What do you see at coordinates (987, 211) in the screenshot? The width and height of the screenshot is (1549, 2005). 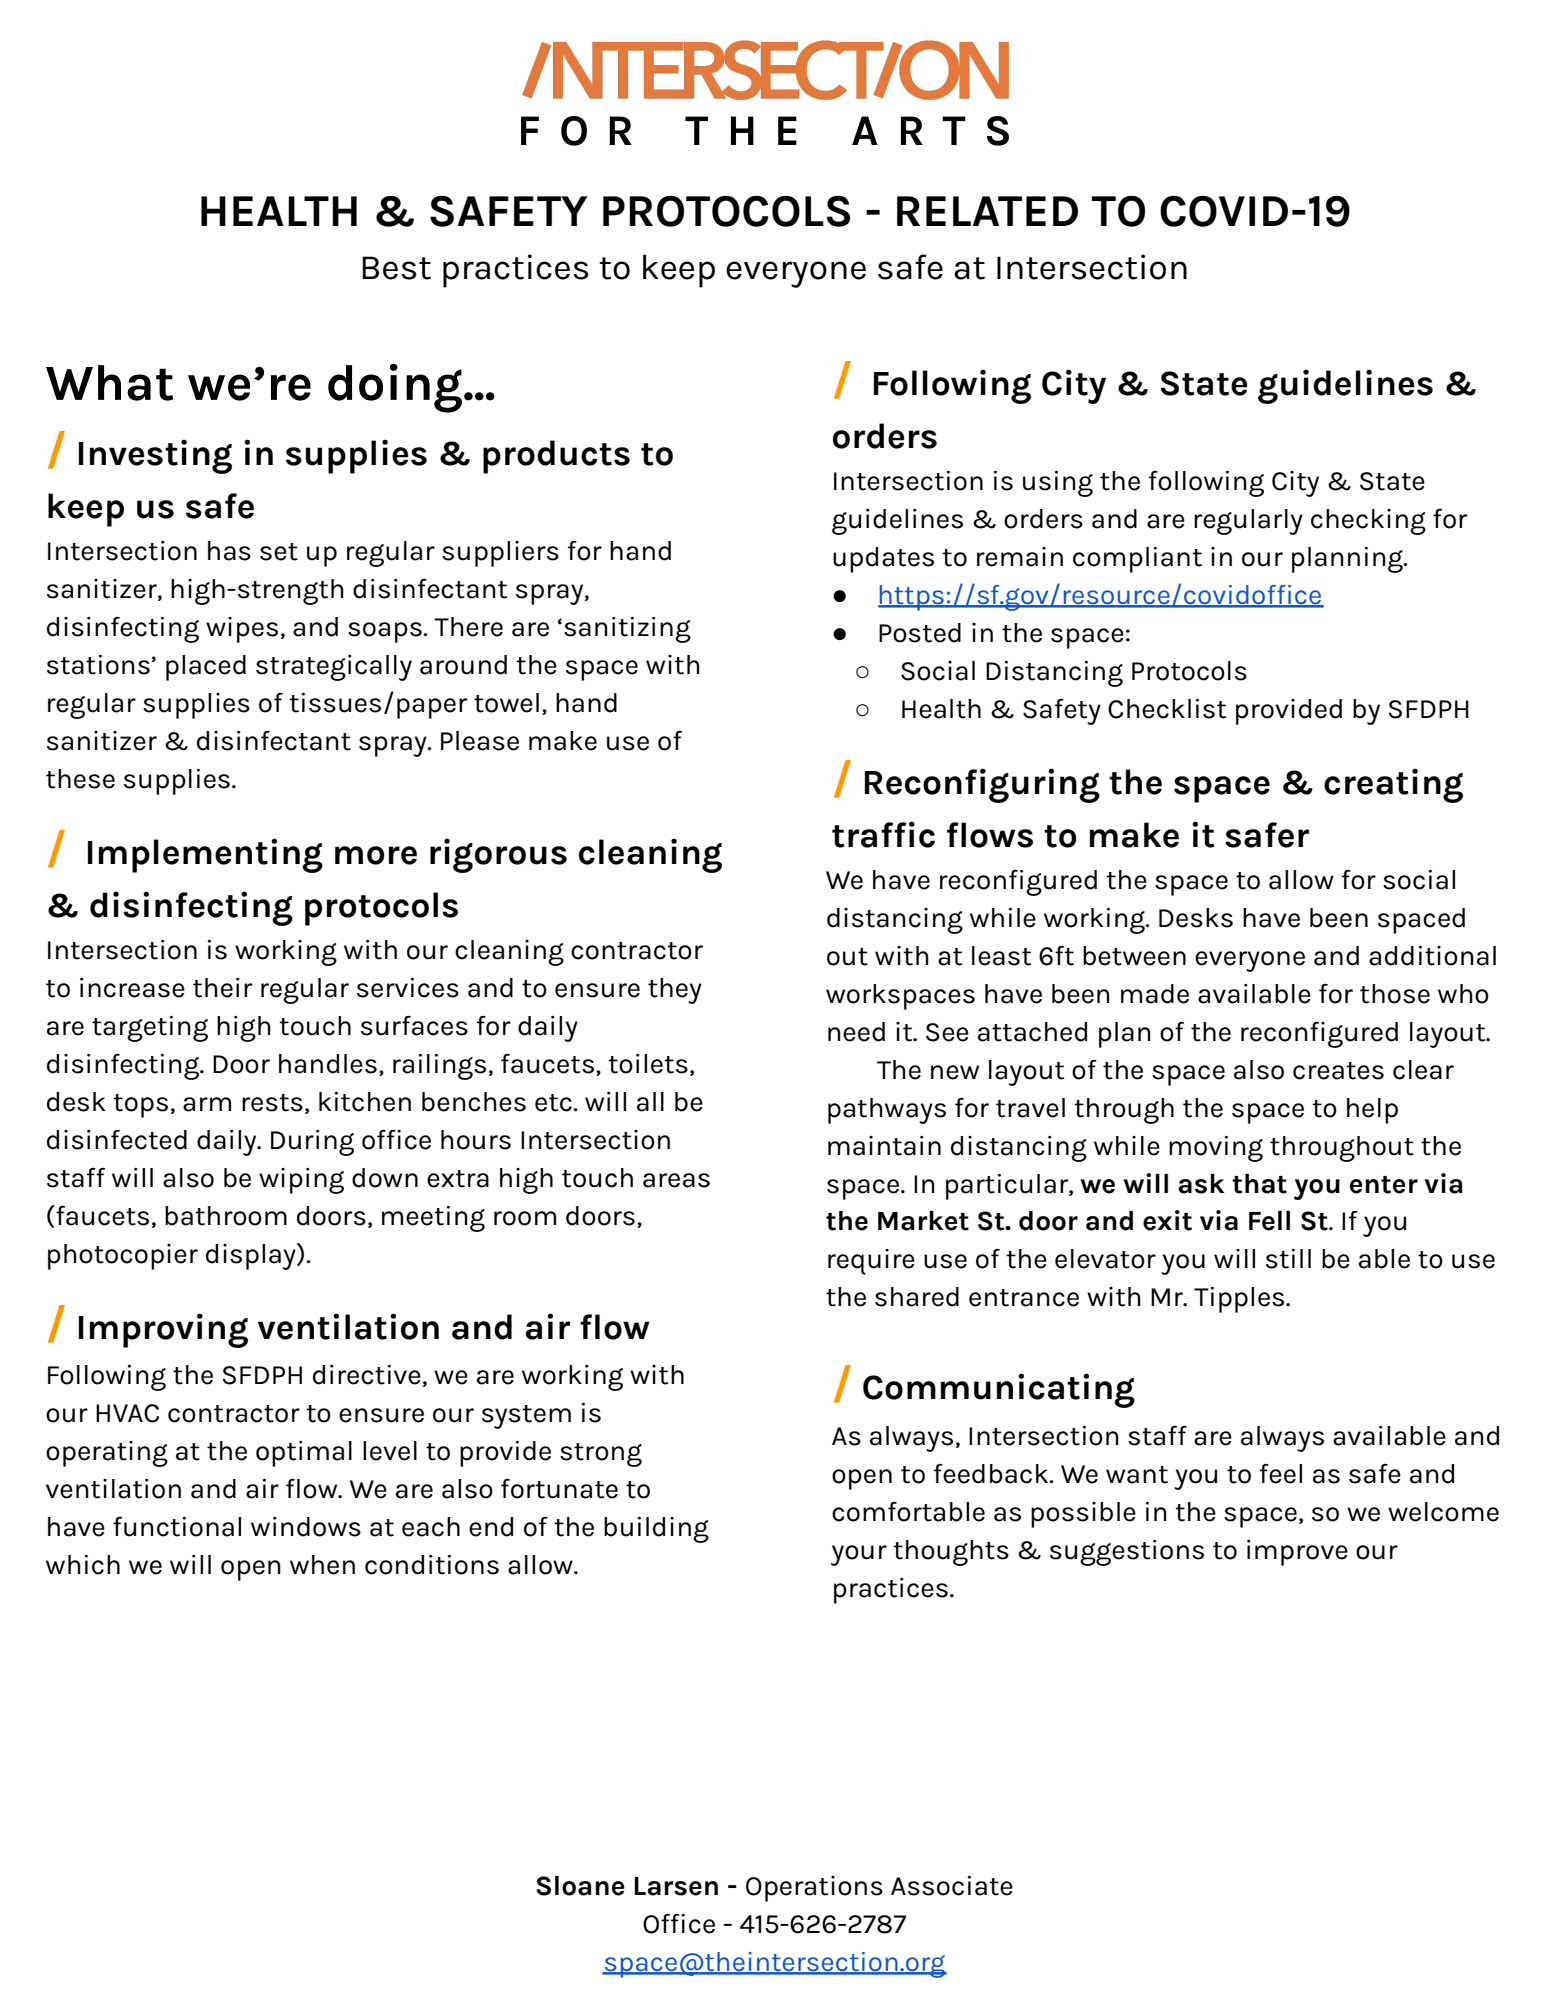 I see `RELATED` at bounding box center [987, 211].
